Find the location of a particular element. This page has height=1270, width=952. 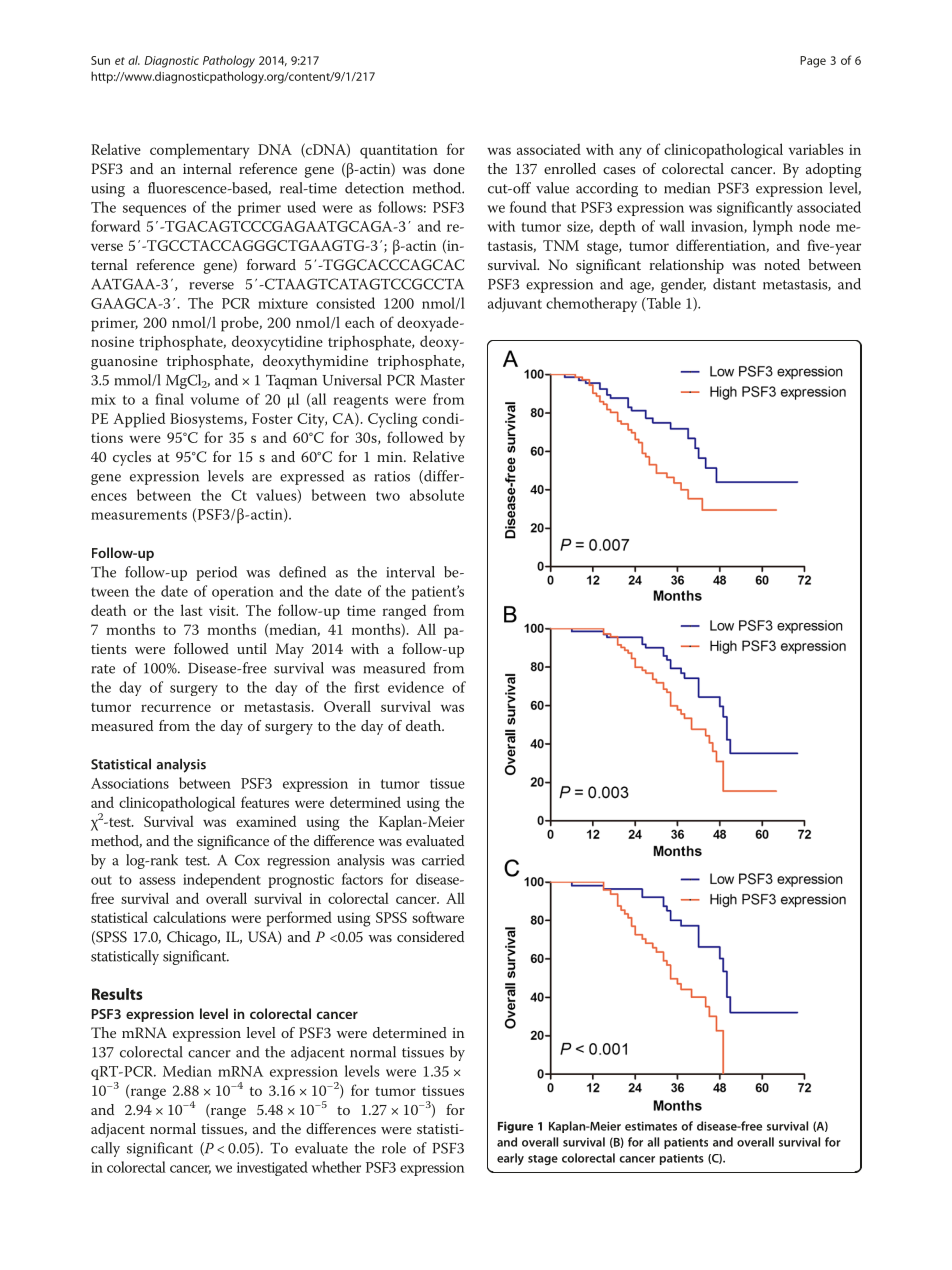

evidence is located at coordinates (416, 687).
